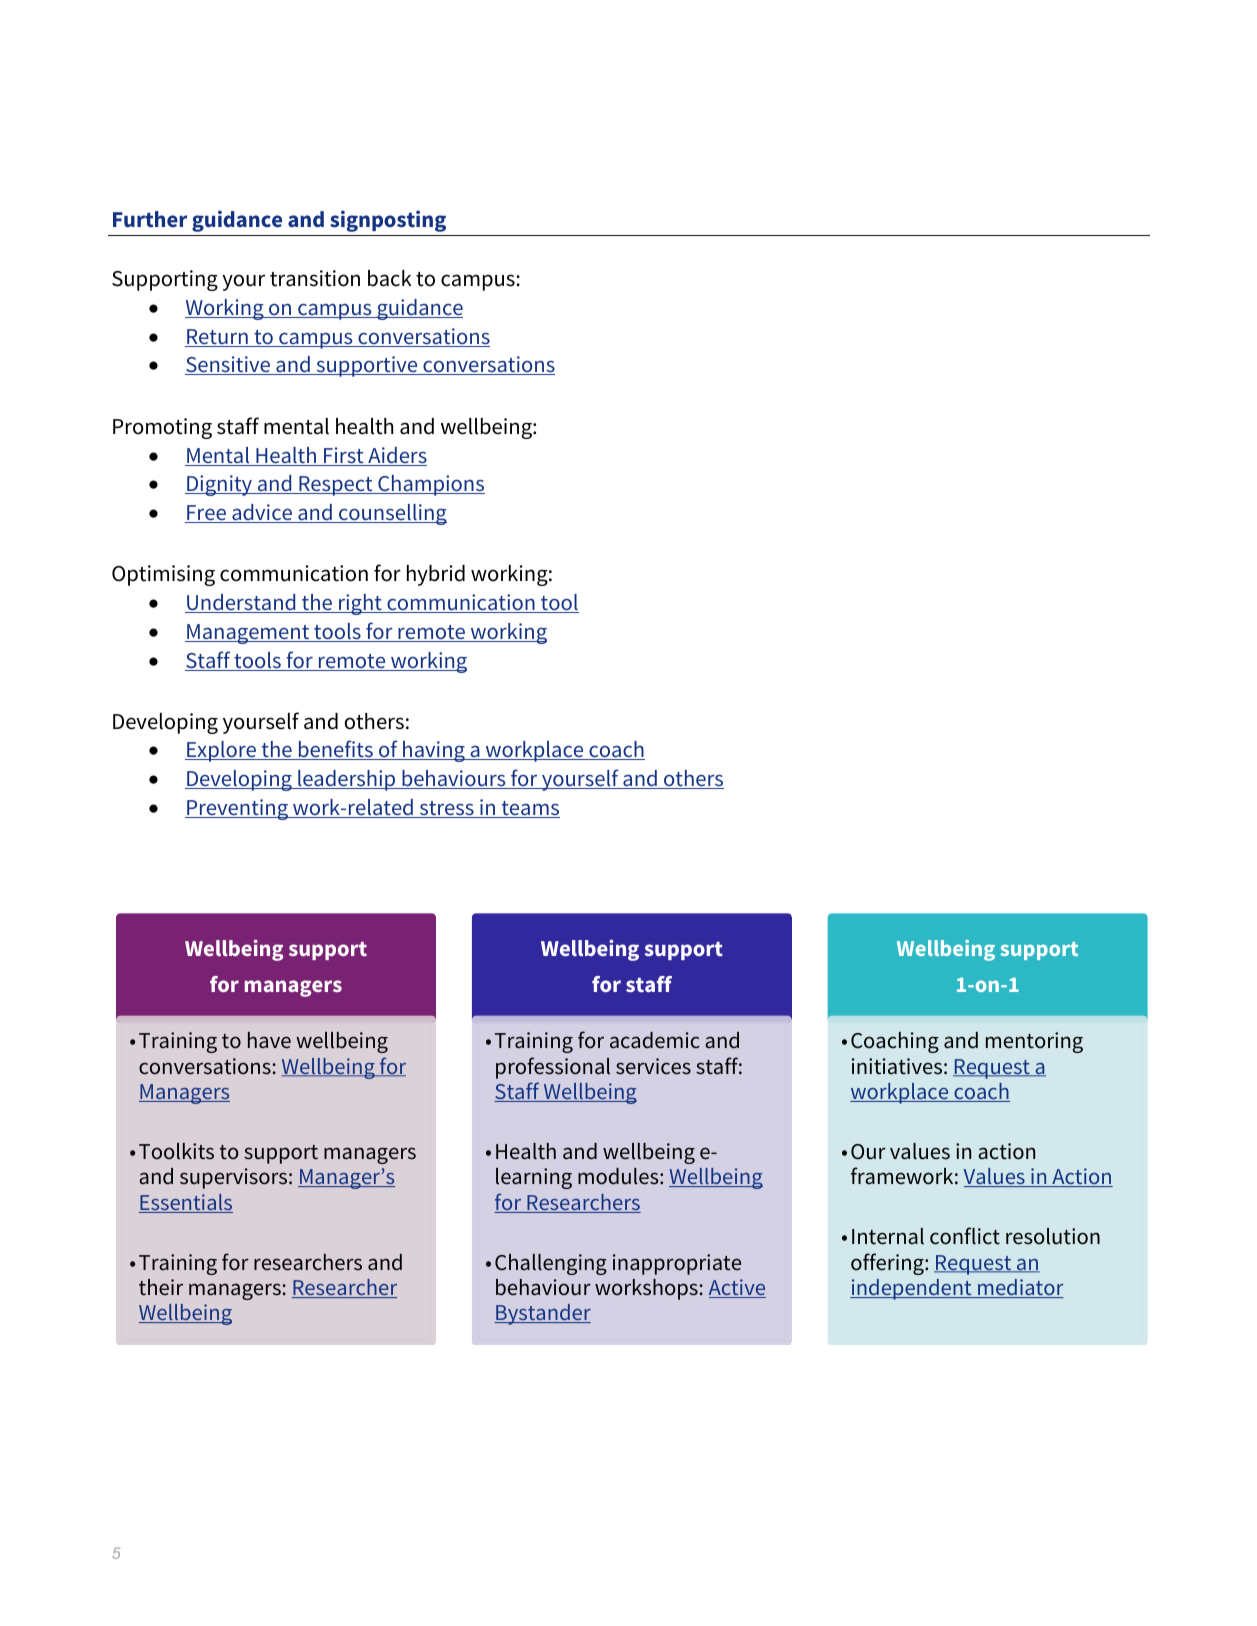 The image size is (1257, 1626). Describe the element at coordinates (529, 809) in the screenshot. I see `teams` at that location.
